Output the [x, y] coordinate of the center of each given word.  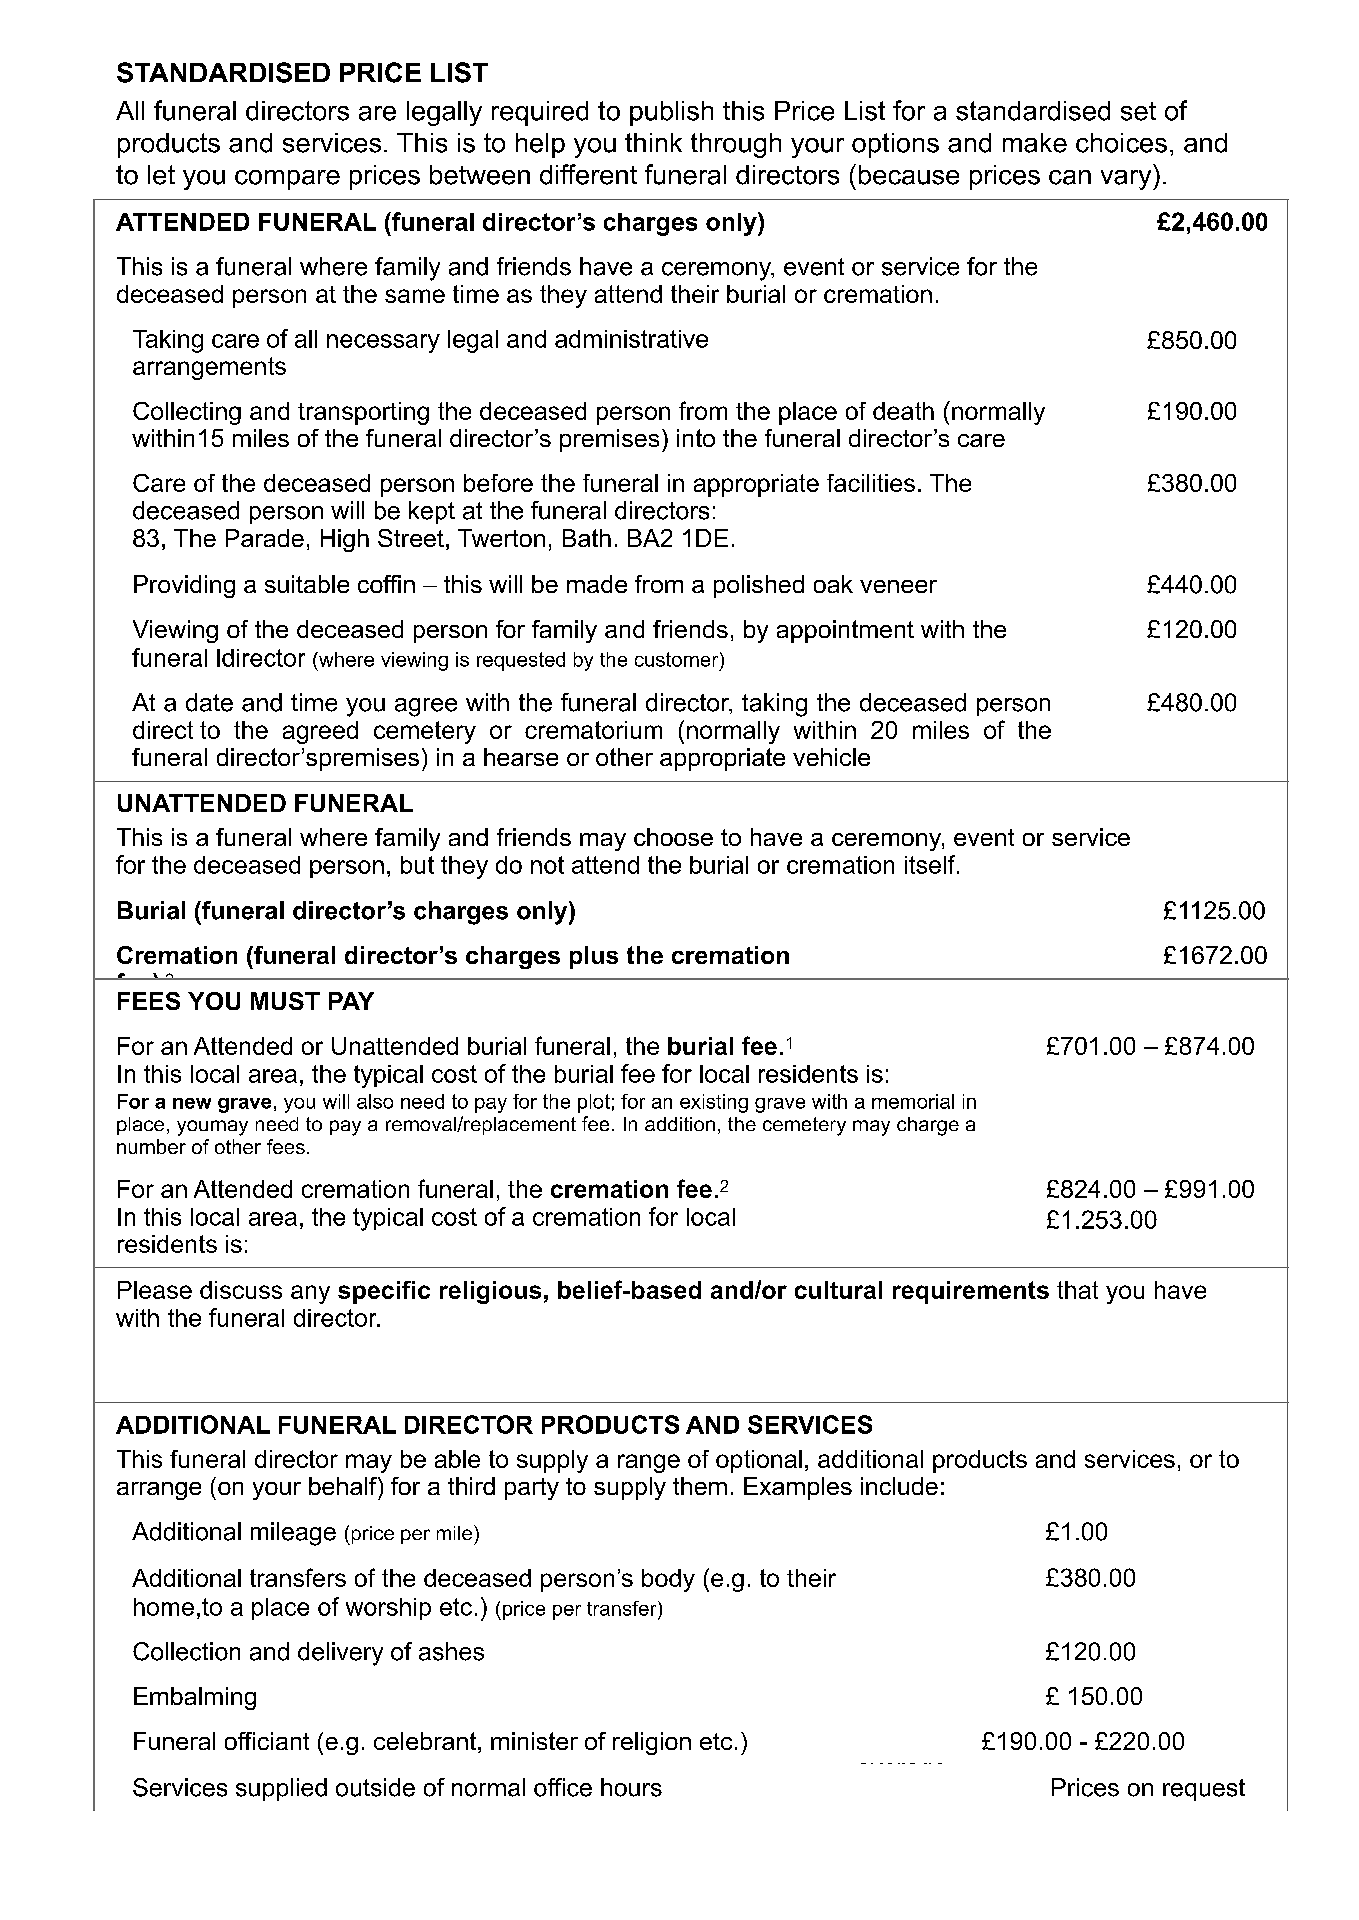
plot [594, 1103]
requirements [971, 1292]
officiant [267, 1741]
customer [678, 659]
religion [652, 1743]
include [899, 1486]
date [209, 702]
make [1035, 143]
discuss [241, 1290]
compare [287, 180]
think [653, 142]
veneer [898, 586]
